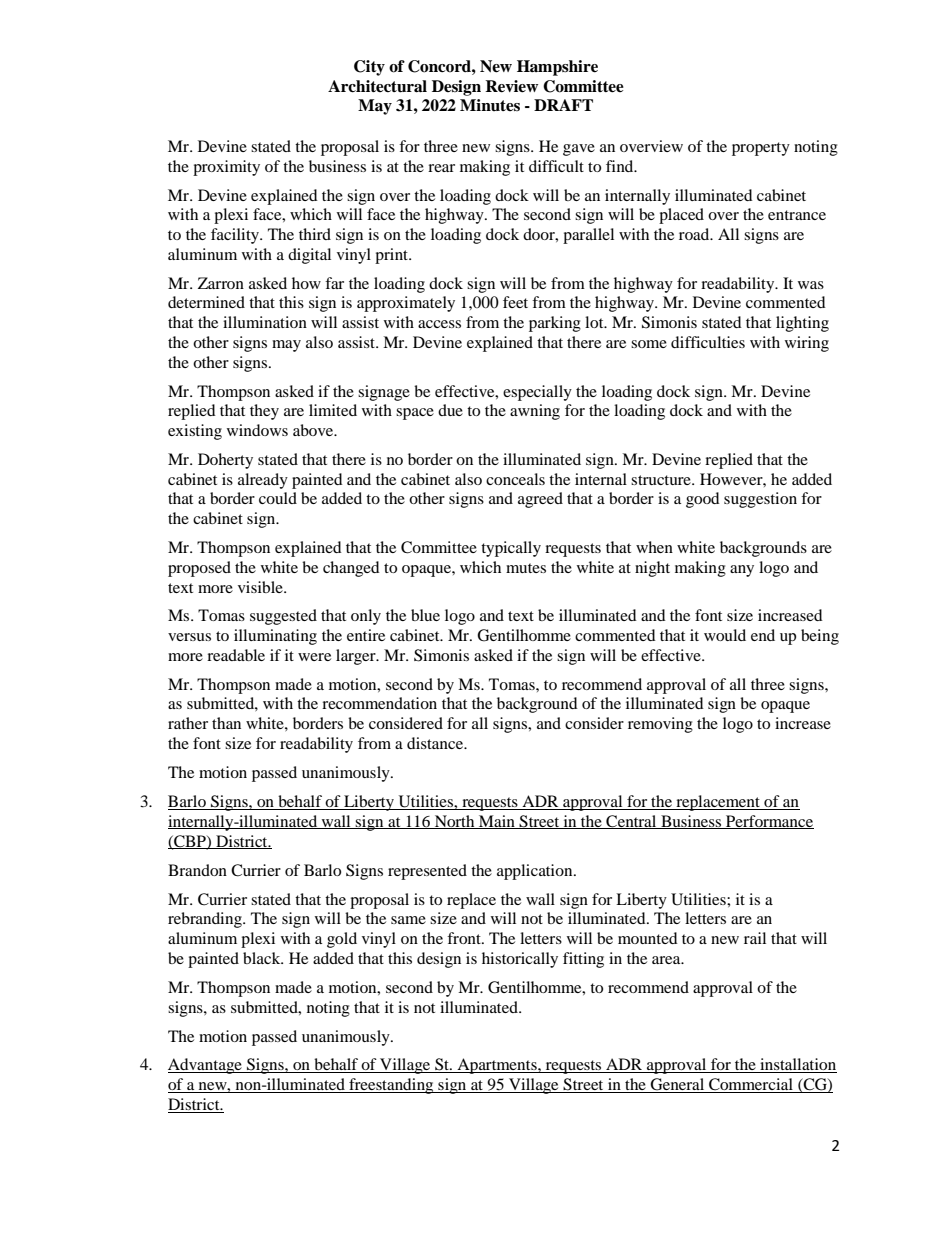  Describe the element at coordinates (515, 479) in the document. I see `conceals` at that location.
